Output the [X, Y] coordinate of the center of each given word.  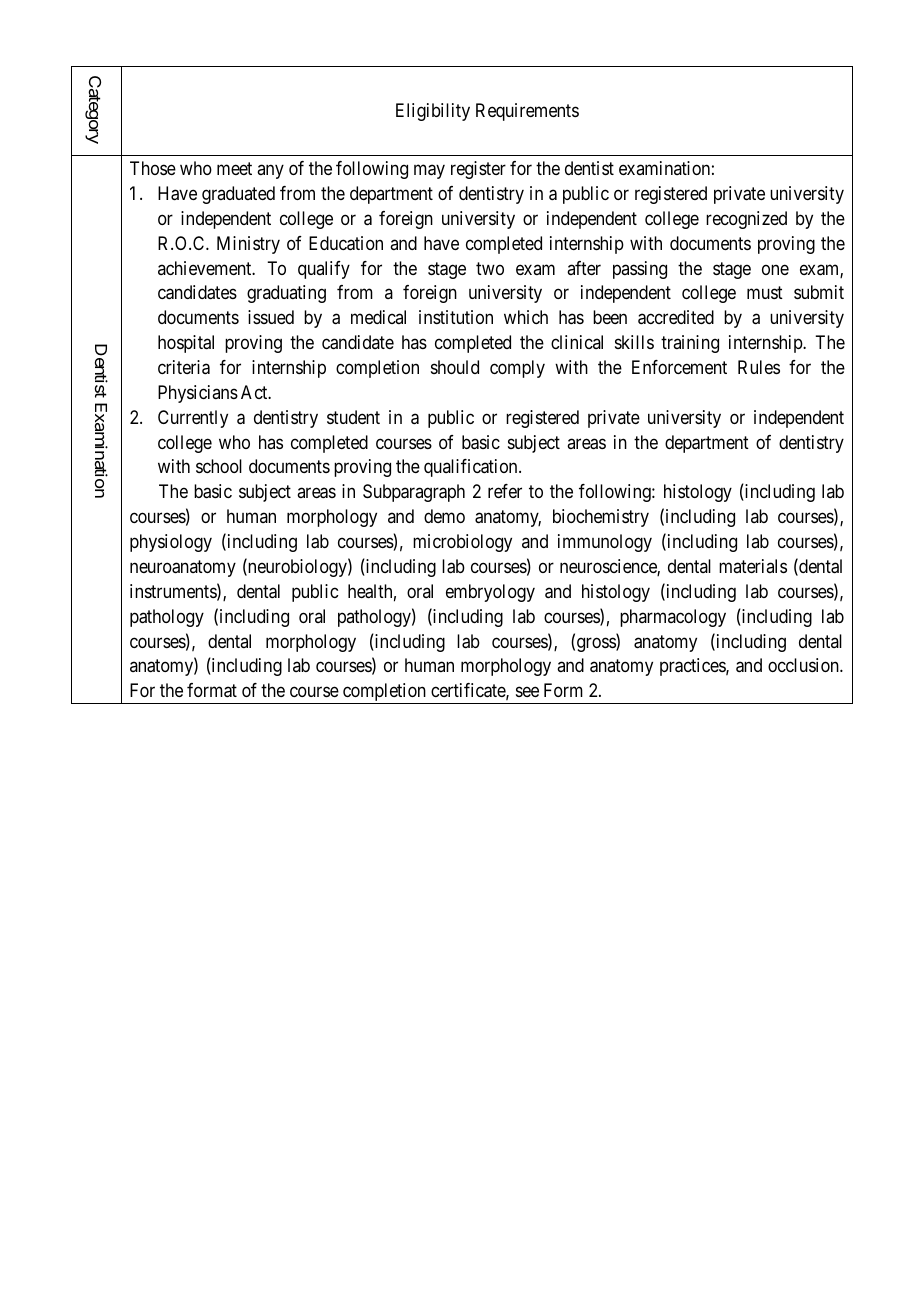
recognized [746, 220]
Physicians [198, 394]
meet [234, 168]
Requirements [527, 112]
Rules [759, 367]
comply [517, 369]
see [527, 692]
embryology [490, 593]
